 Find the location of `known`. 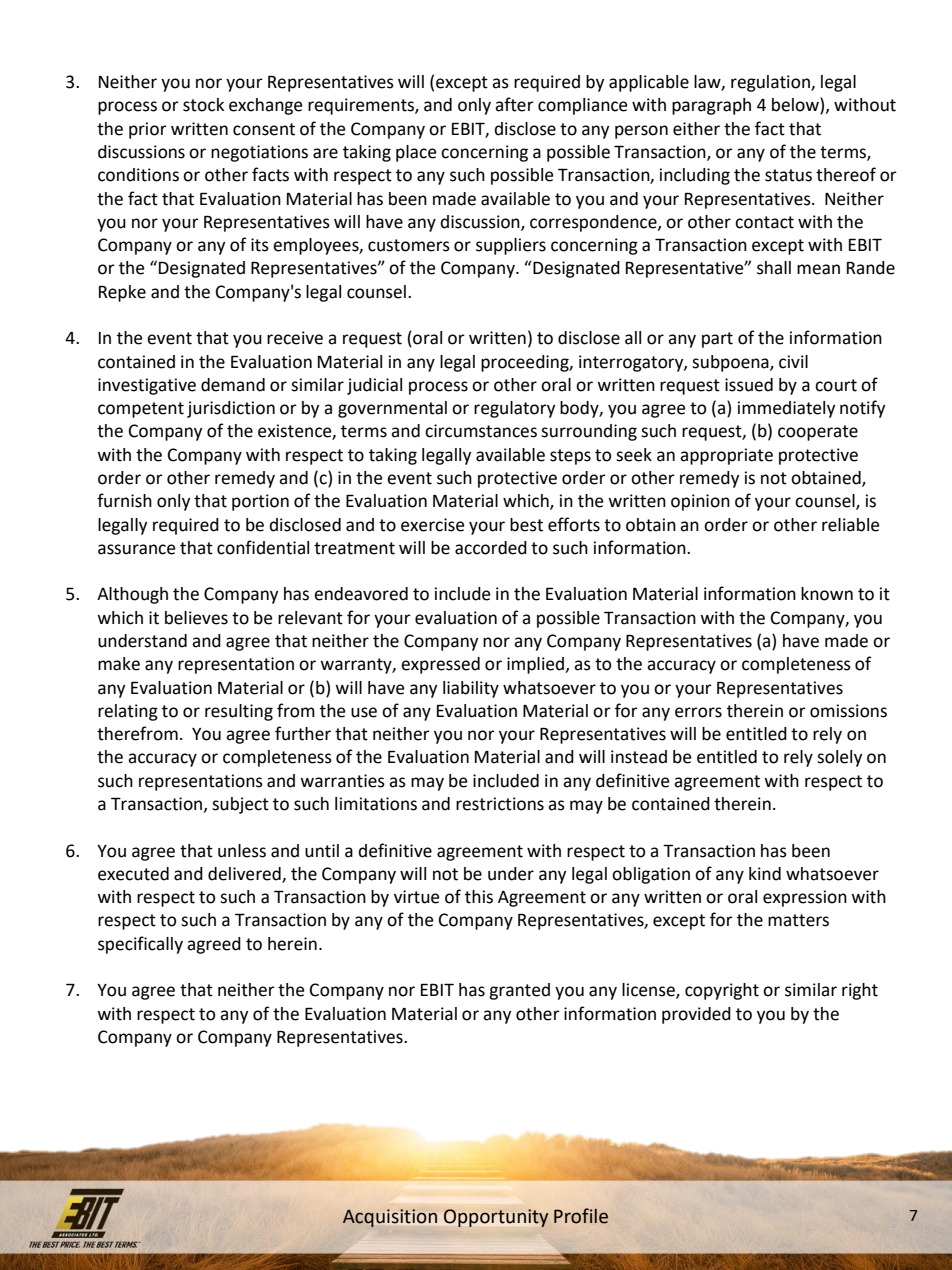

known is located at coordinates (827, 594).
